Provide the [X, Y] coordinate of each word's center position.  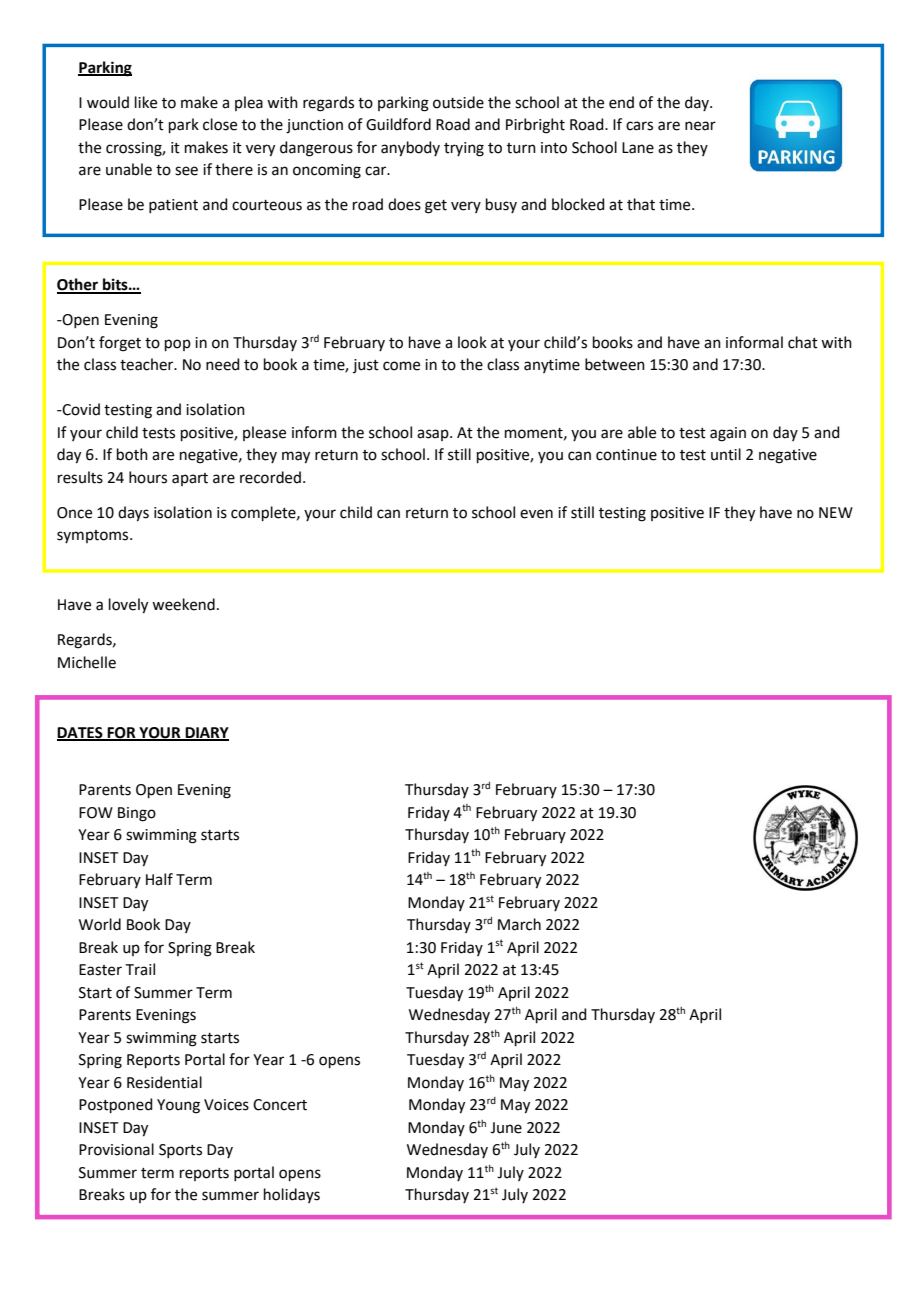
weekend [183, 604]
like [146, 102]
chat [803, 342]
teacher [148, 364]
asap [434, 435]
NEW [836, 512]
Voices [226, 1105]
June [506, 1128]
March [519, 924]
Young [178, 1106]
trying [464, 149]
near [700, 126]
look [472, 342]
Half [159, 879]
